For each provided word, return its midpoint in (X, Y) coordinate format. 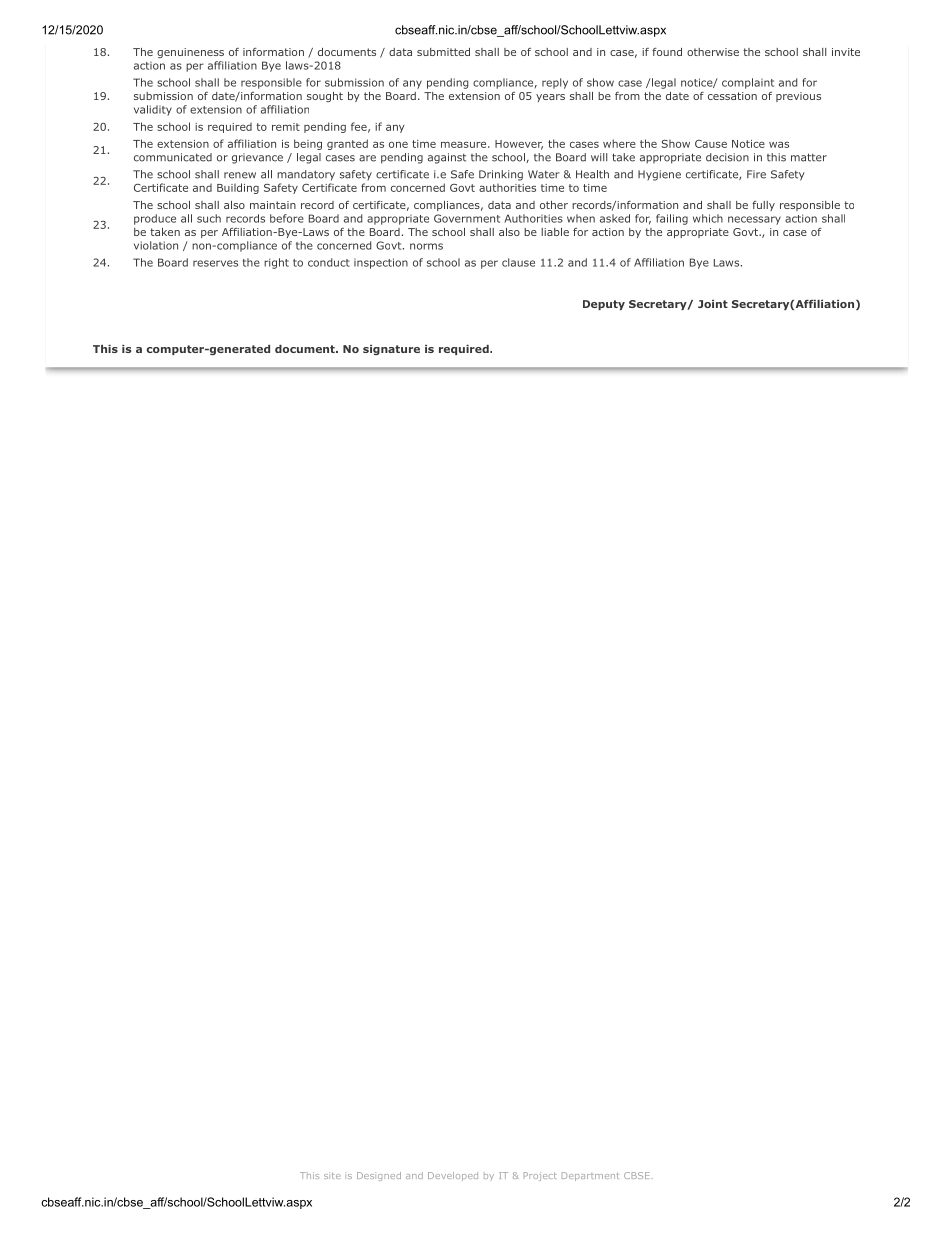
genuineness (190, 53)
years (550, 98)
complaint (748, 83)
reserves (215, 263)
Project (540, 1176)
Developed (453, 1176)
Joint (713, 304)
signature (391, 350)
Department (590, 1176)
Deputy (604, 305)
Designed (379, 1176)
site (332, 1175)
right (276, 263)
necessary (754, 220)
